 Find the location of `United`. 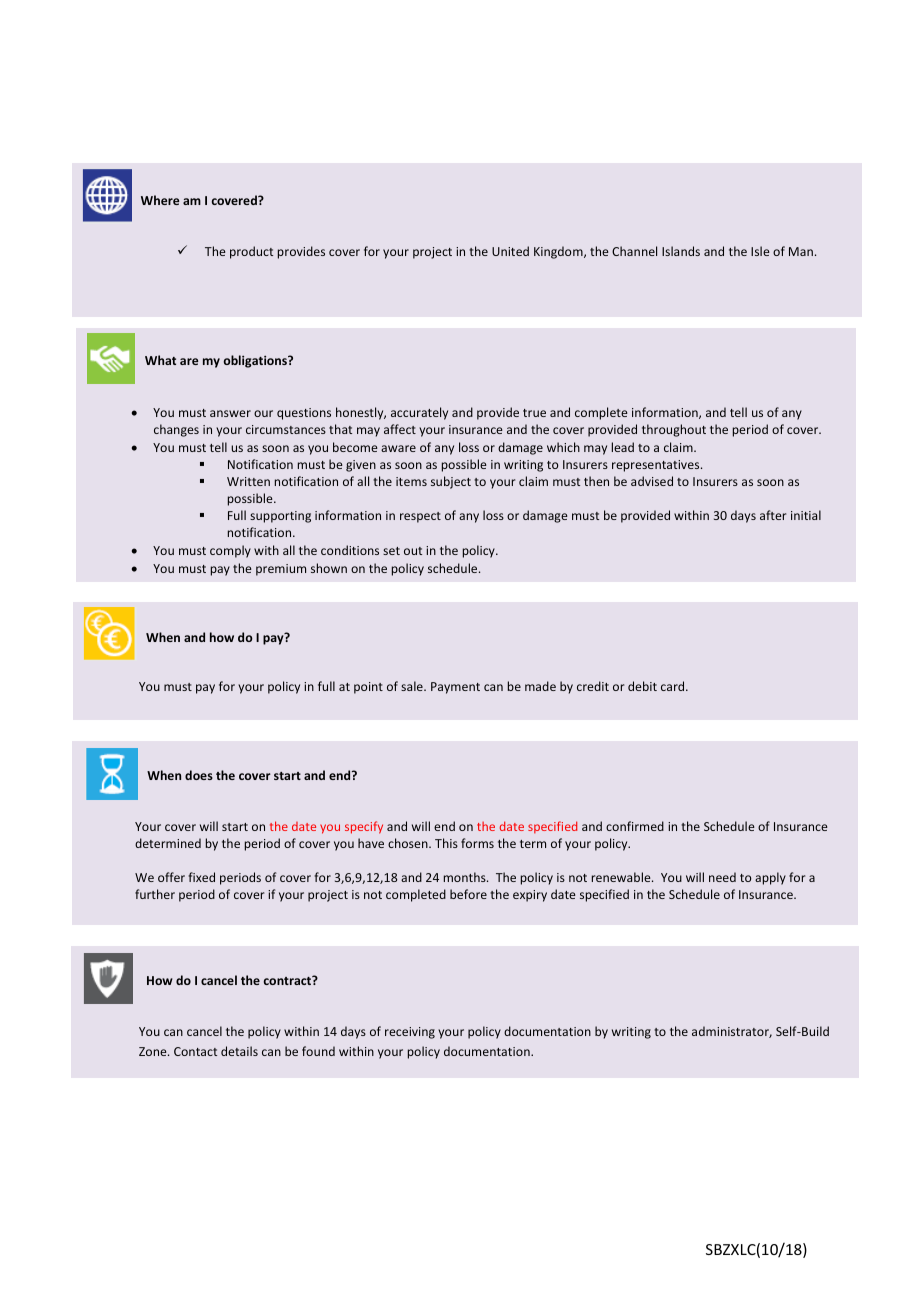

United is located at coordinates (510, 251).
